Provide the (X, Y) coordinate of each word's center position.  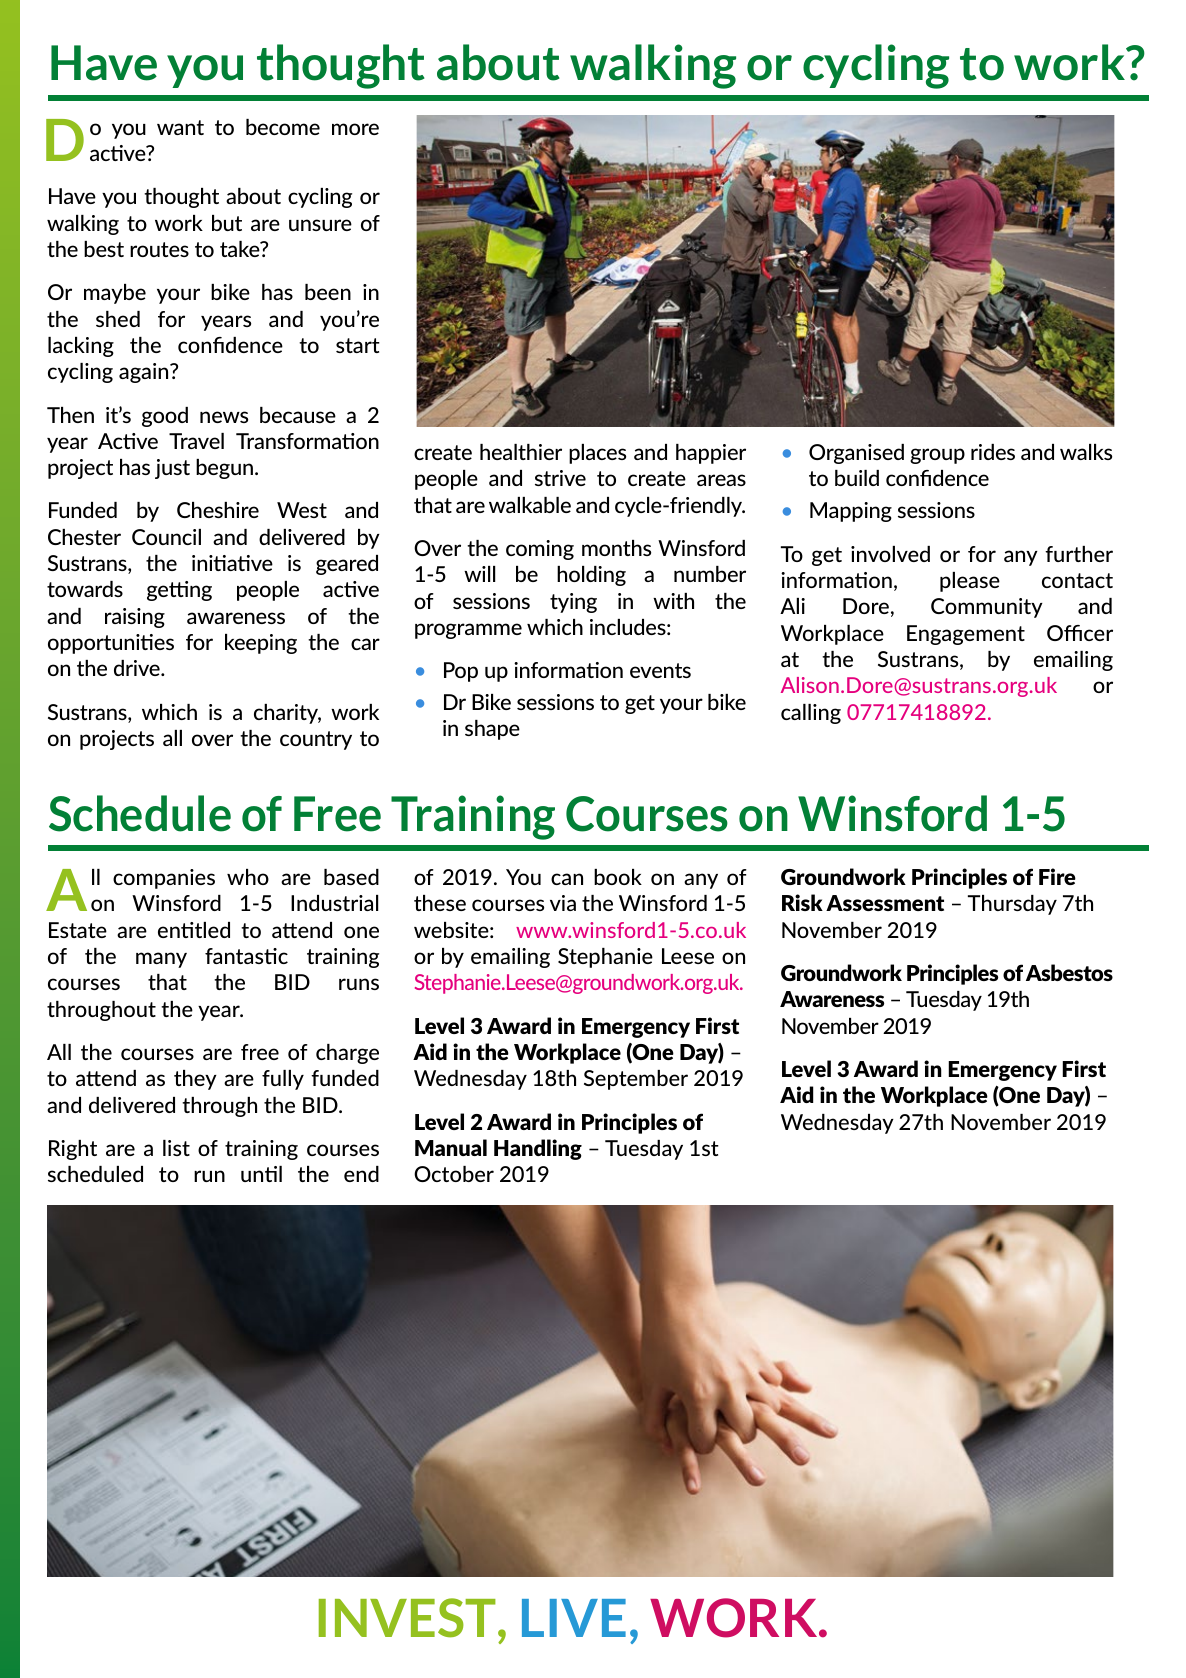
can (567, 879)
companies (164, 879)
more (355, 129)
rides (993, 452)
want (180, 127)
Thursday (1012, 905)
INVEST (409, 1618)
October (454, 1174)
